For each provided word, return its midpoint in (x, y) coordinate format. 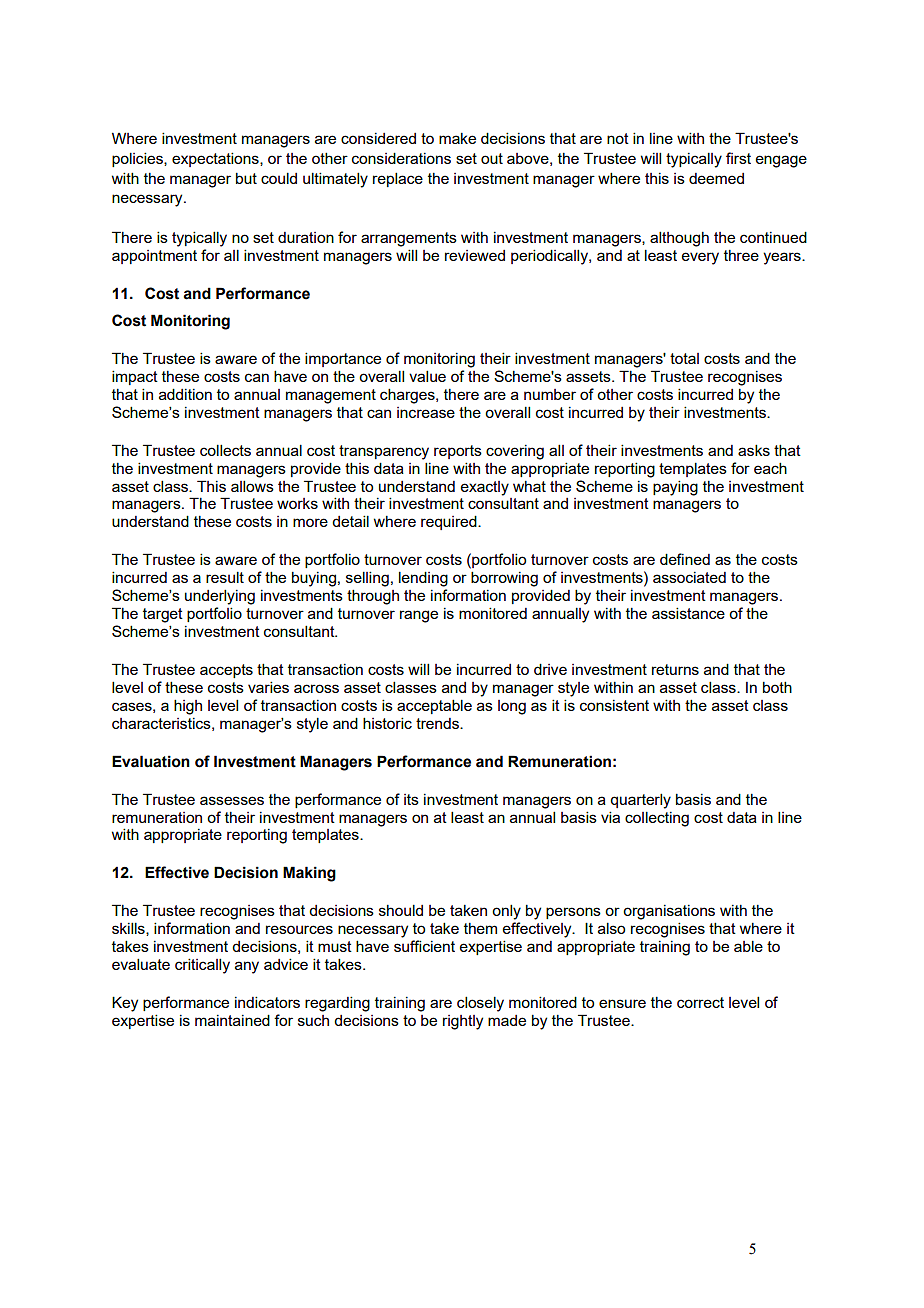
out (492, 158)
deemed (716, 178)
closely (480, 1004)
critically (202, 966)
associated (689, 577)
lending (423, 579)
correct (700, 1002)
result (225, 577)
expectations (216, 159)
